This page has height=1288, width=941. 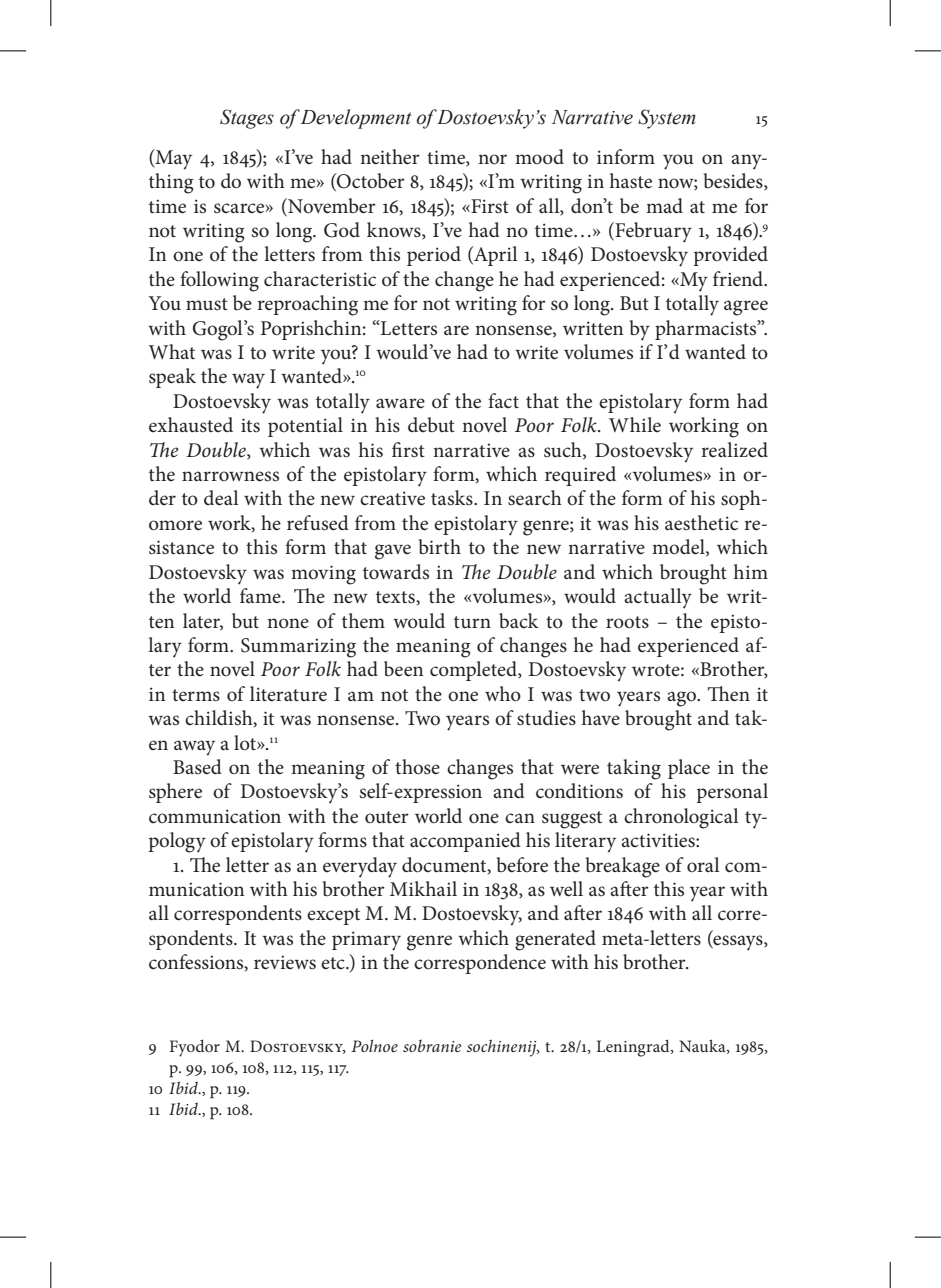 What do you see at coordinates (247, 119) in the page?
I see `Stages` at bounding box center [247, 119].
